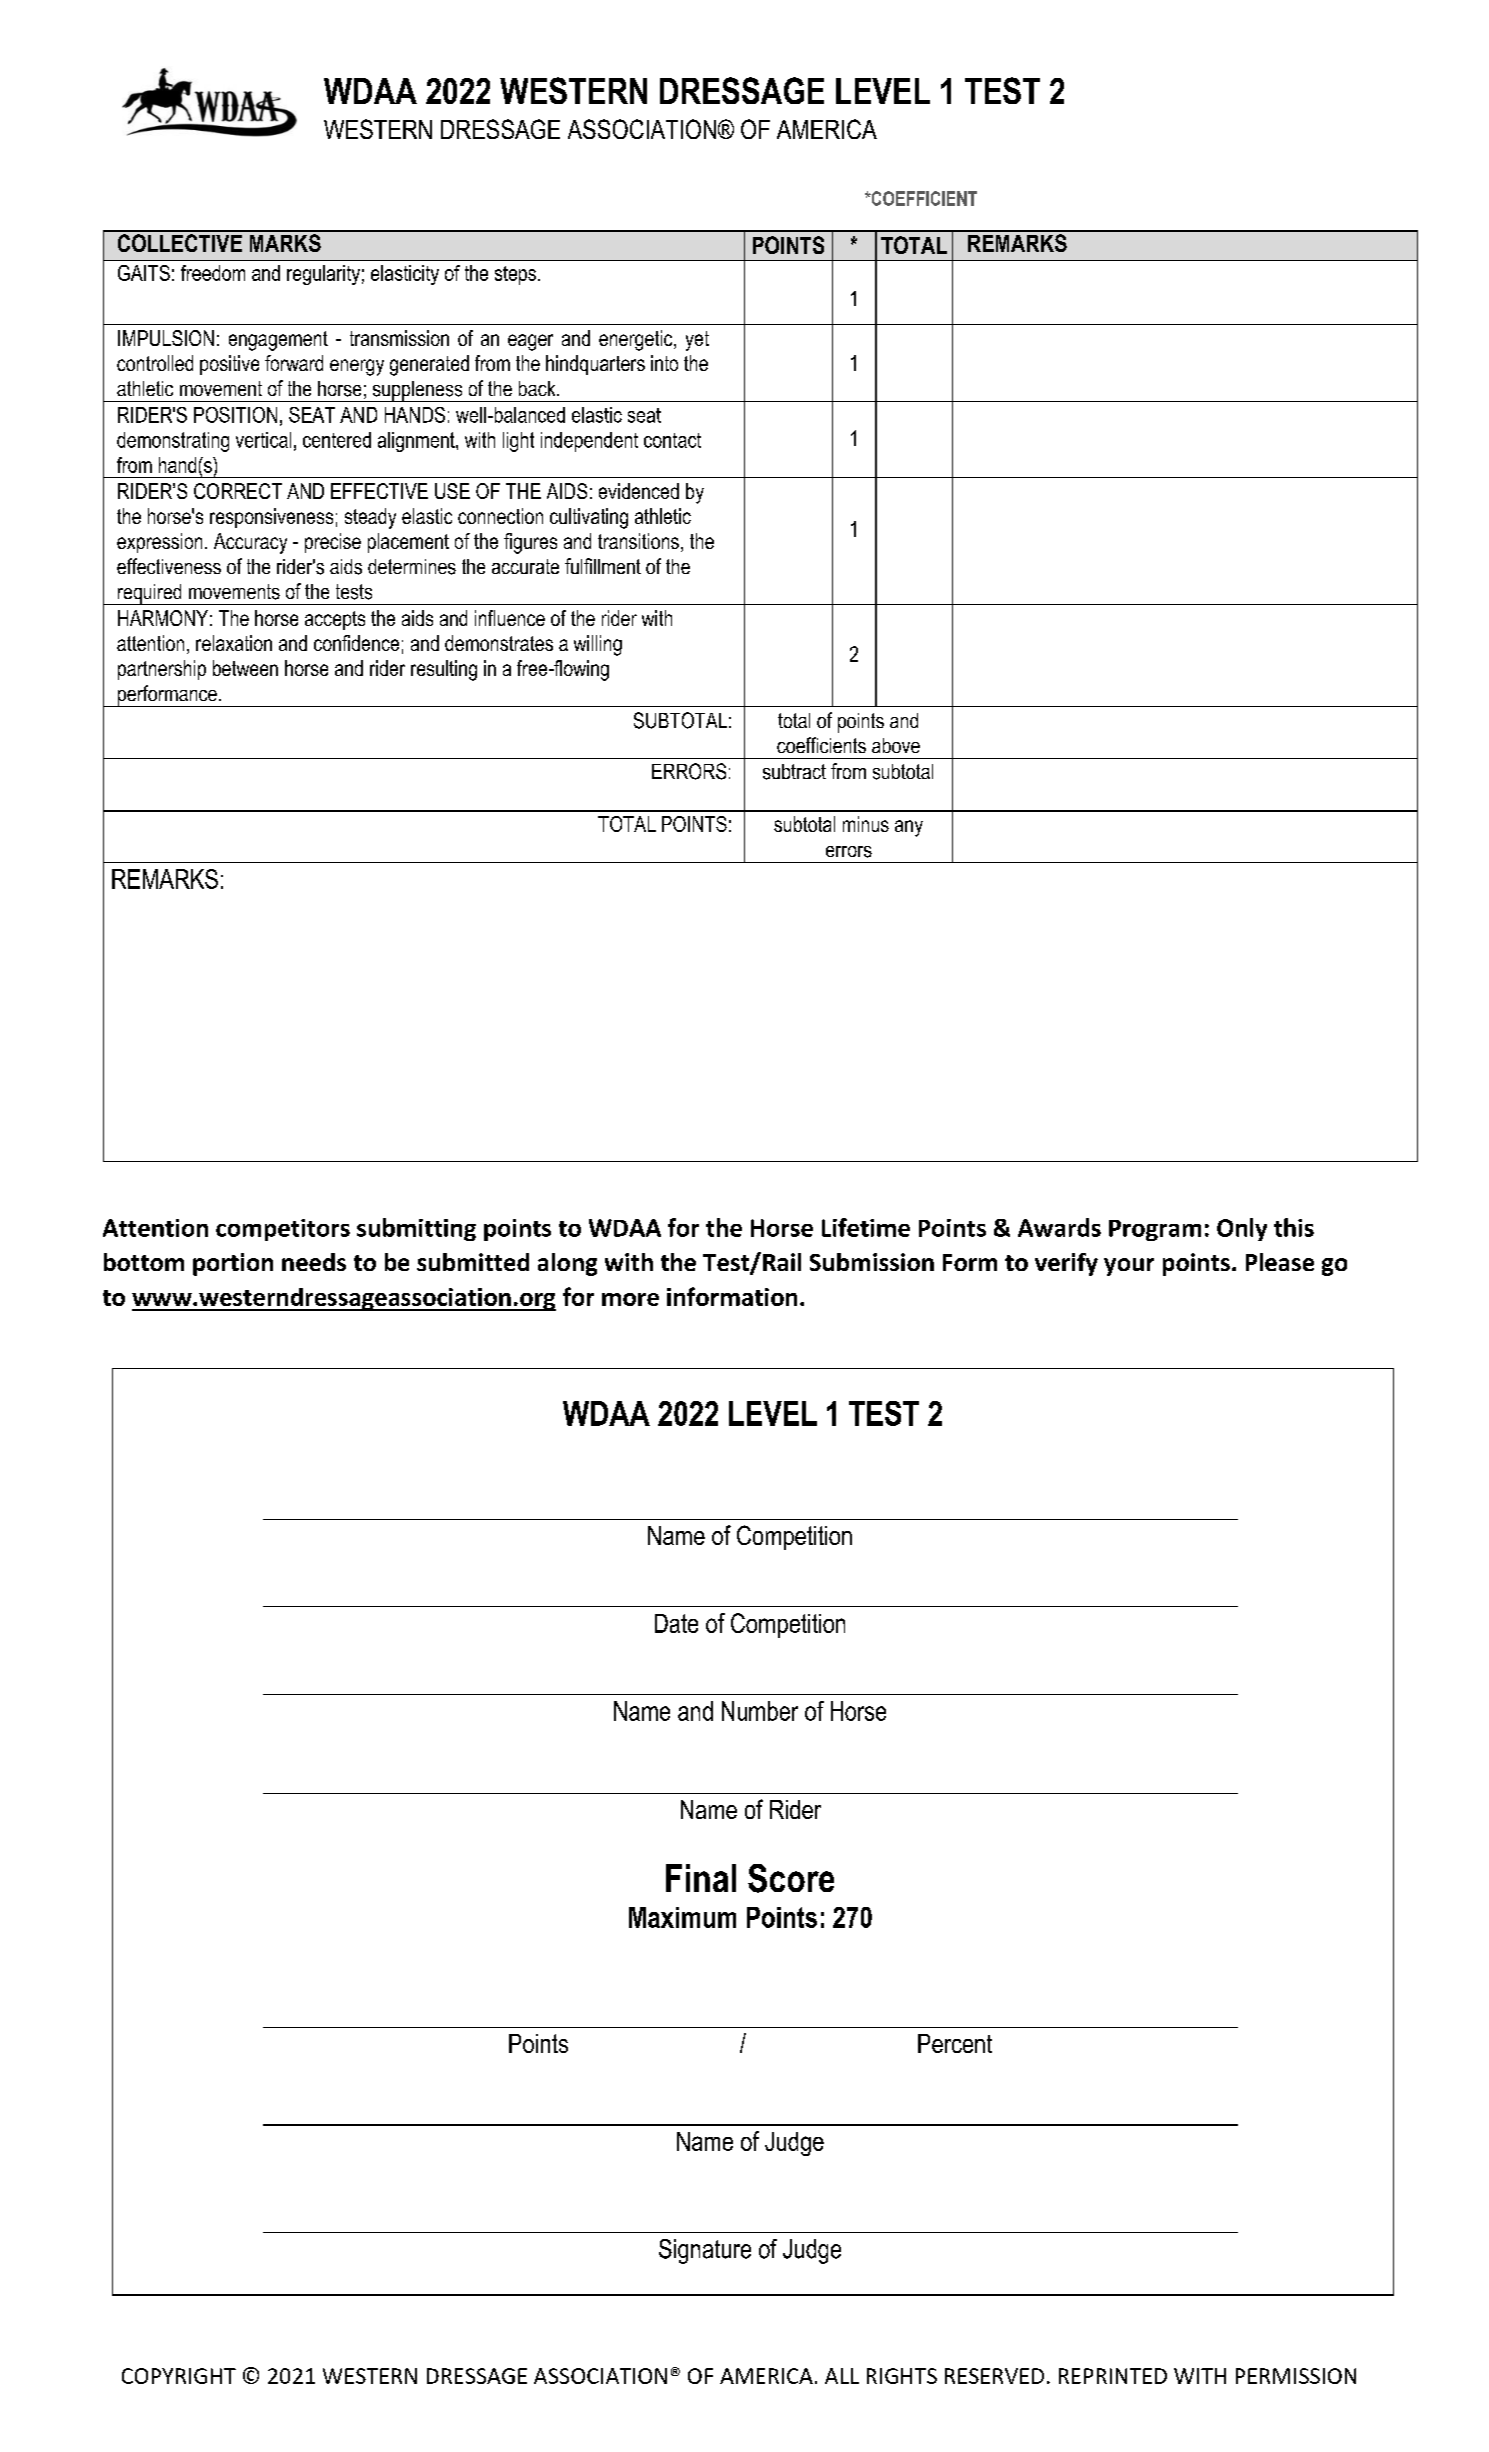 The width and height of the page is (1489, 2452). Describe the element at coordinates (179, 2376) in the page. I see `COPYRIGHT` at that location.
